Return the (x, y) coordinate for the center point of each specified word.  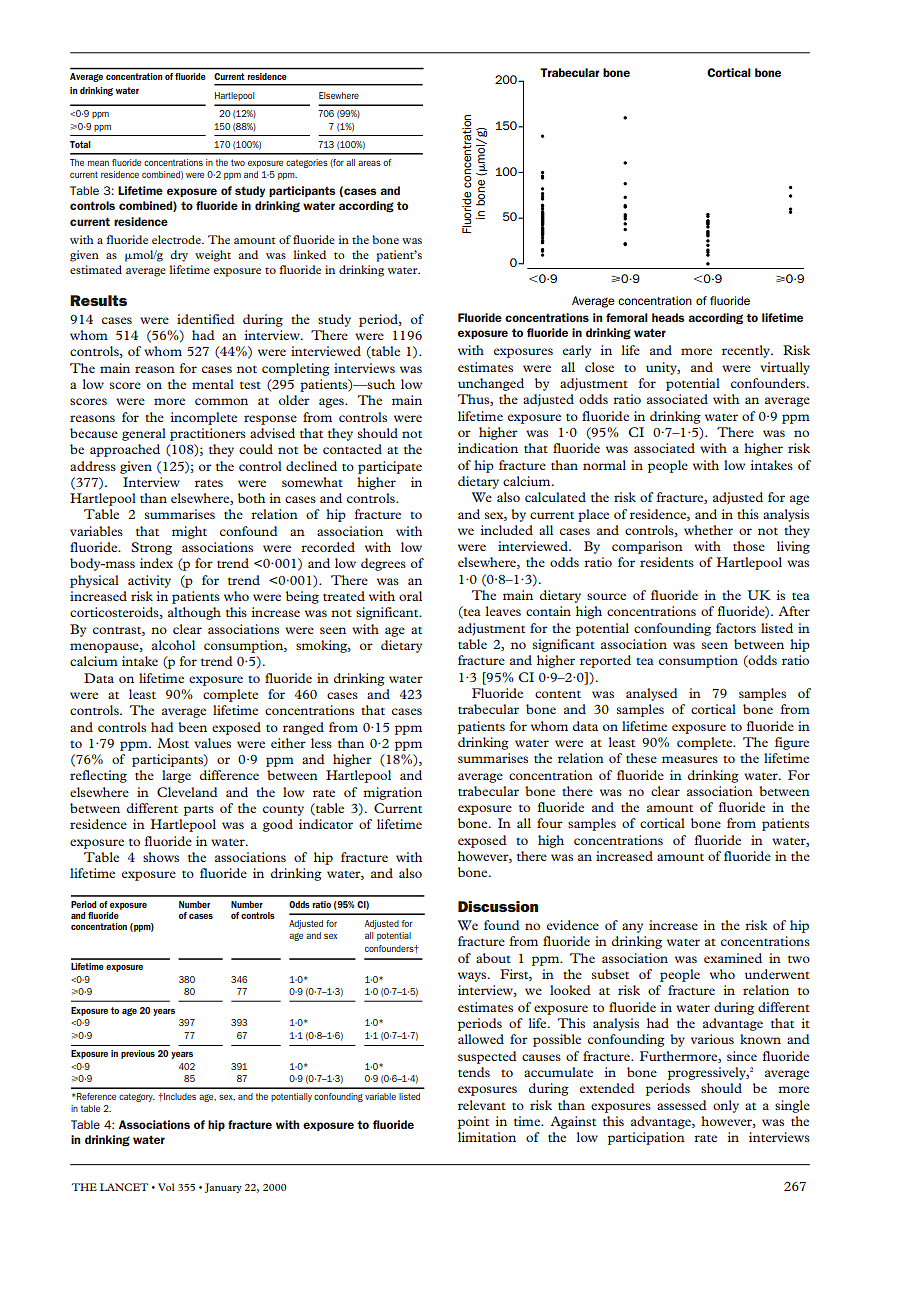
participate (390, 467)
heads (668, 317)
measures (690, 759)
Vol (166, 1187)
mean (98, 163)
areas (369, 163)
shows (161, 857)
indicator (326, 824)
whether (708, 530)
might (189, 532)
